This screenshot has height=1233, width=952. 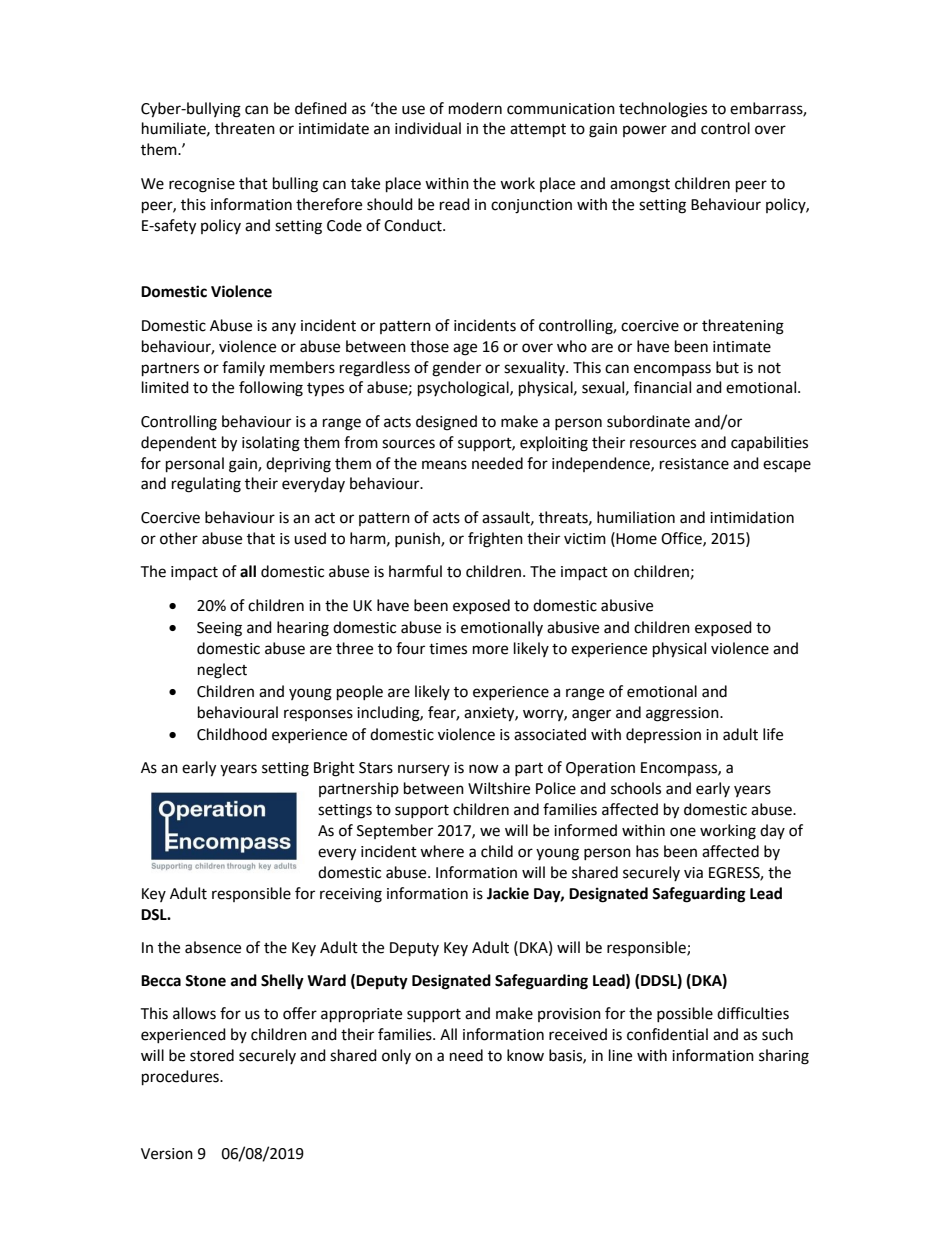 What do you see at coordinates (181, 1078) in the screenshot?
I see `procedures` at bounding box center [181, 1078].
